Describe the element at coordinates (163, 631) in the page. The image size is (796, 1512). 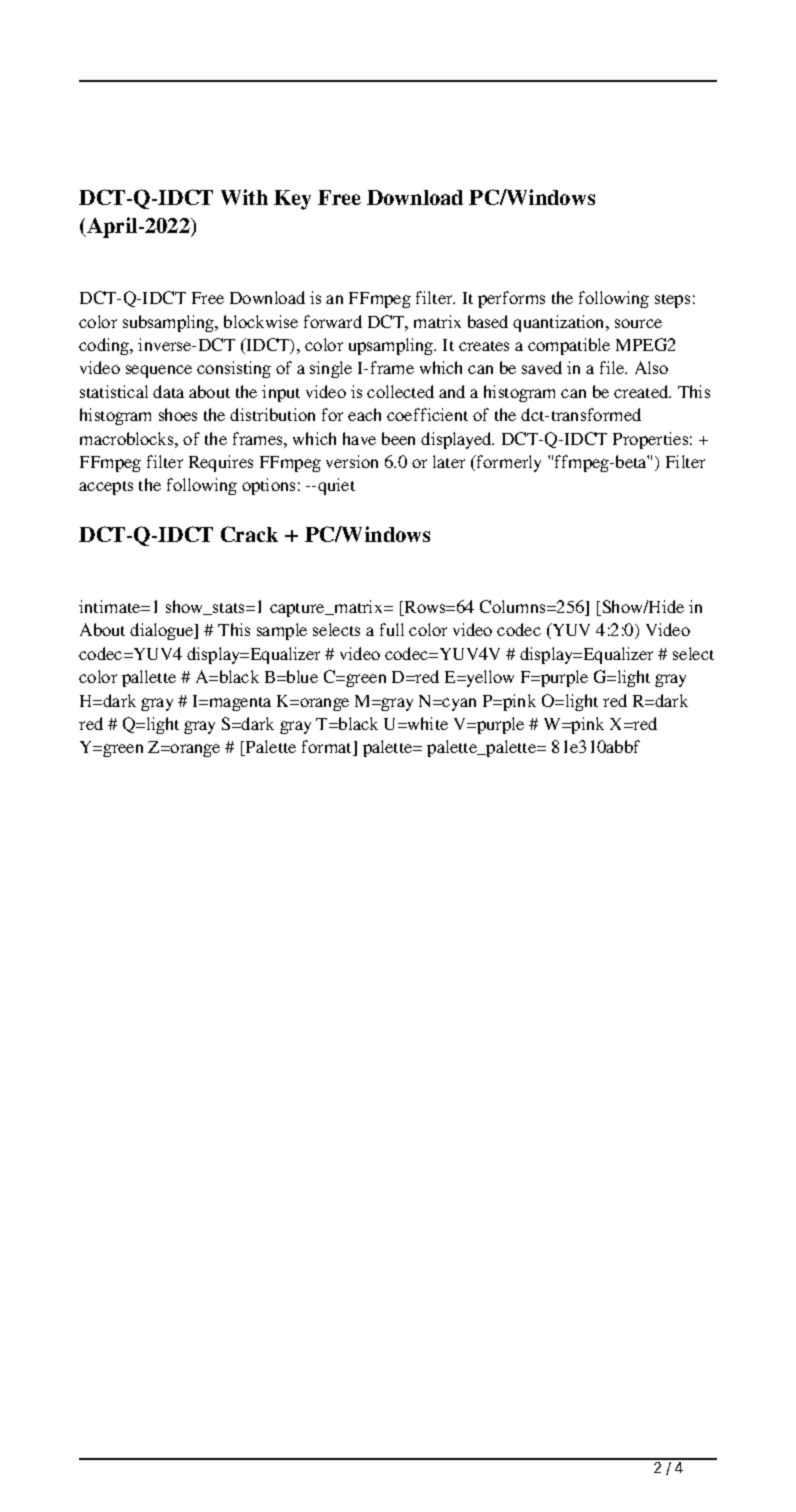
I see `dialogue` at that location.
